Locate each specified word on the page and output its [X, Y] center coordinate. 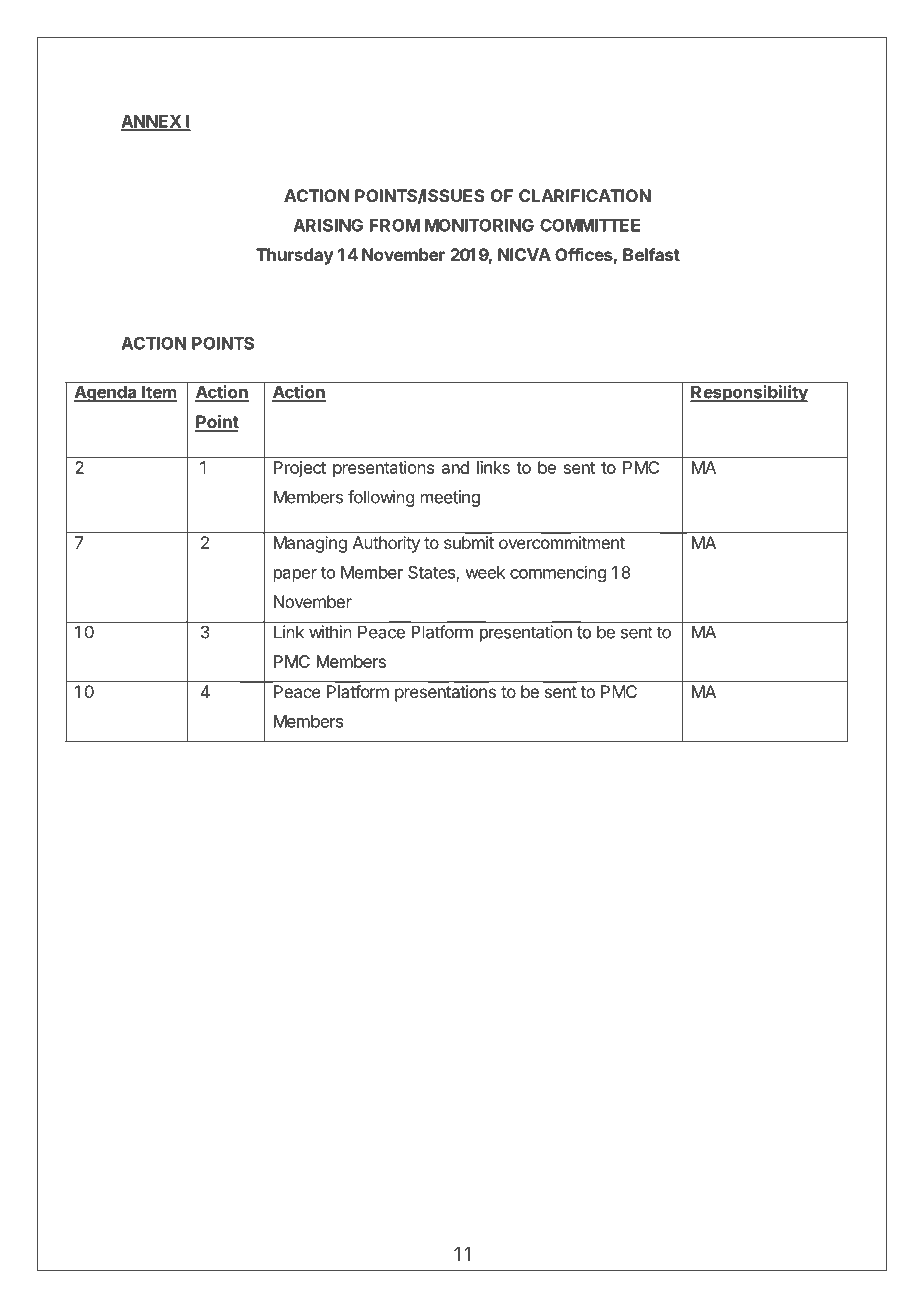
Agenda [106, 393]
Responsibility [749, 393]
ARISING [328, 225]
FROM [395, 225]
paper [295, 575]
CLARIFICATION [585, 195]
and [455, 467]
